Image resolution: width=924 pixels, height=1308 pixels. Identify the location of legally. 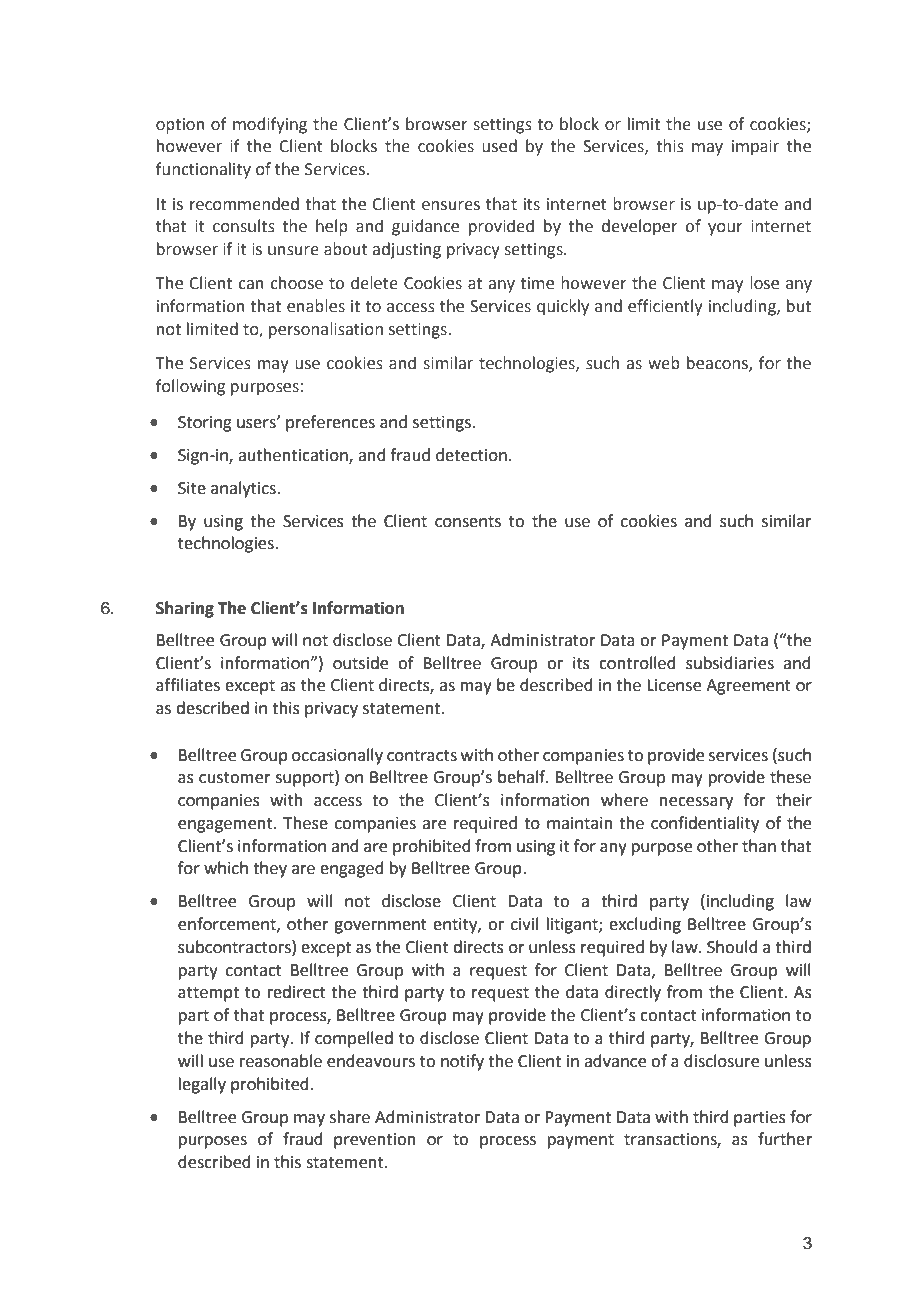
(202, 1085).
